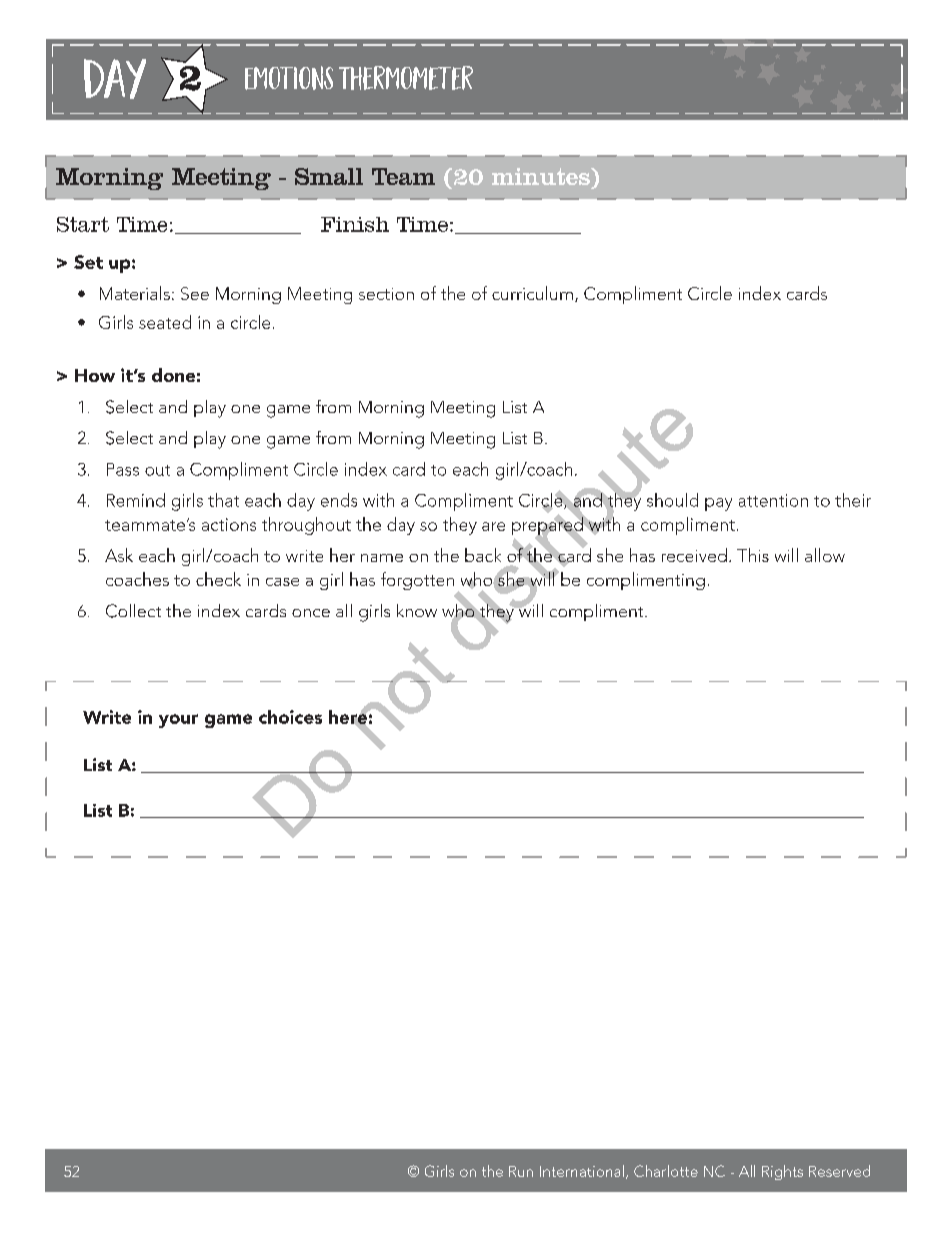 The width and height of the document is (952, 1233). What do you see at coordinates (386, 294) in the document?
I see `section` at bounding box center [386, 294].
